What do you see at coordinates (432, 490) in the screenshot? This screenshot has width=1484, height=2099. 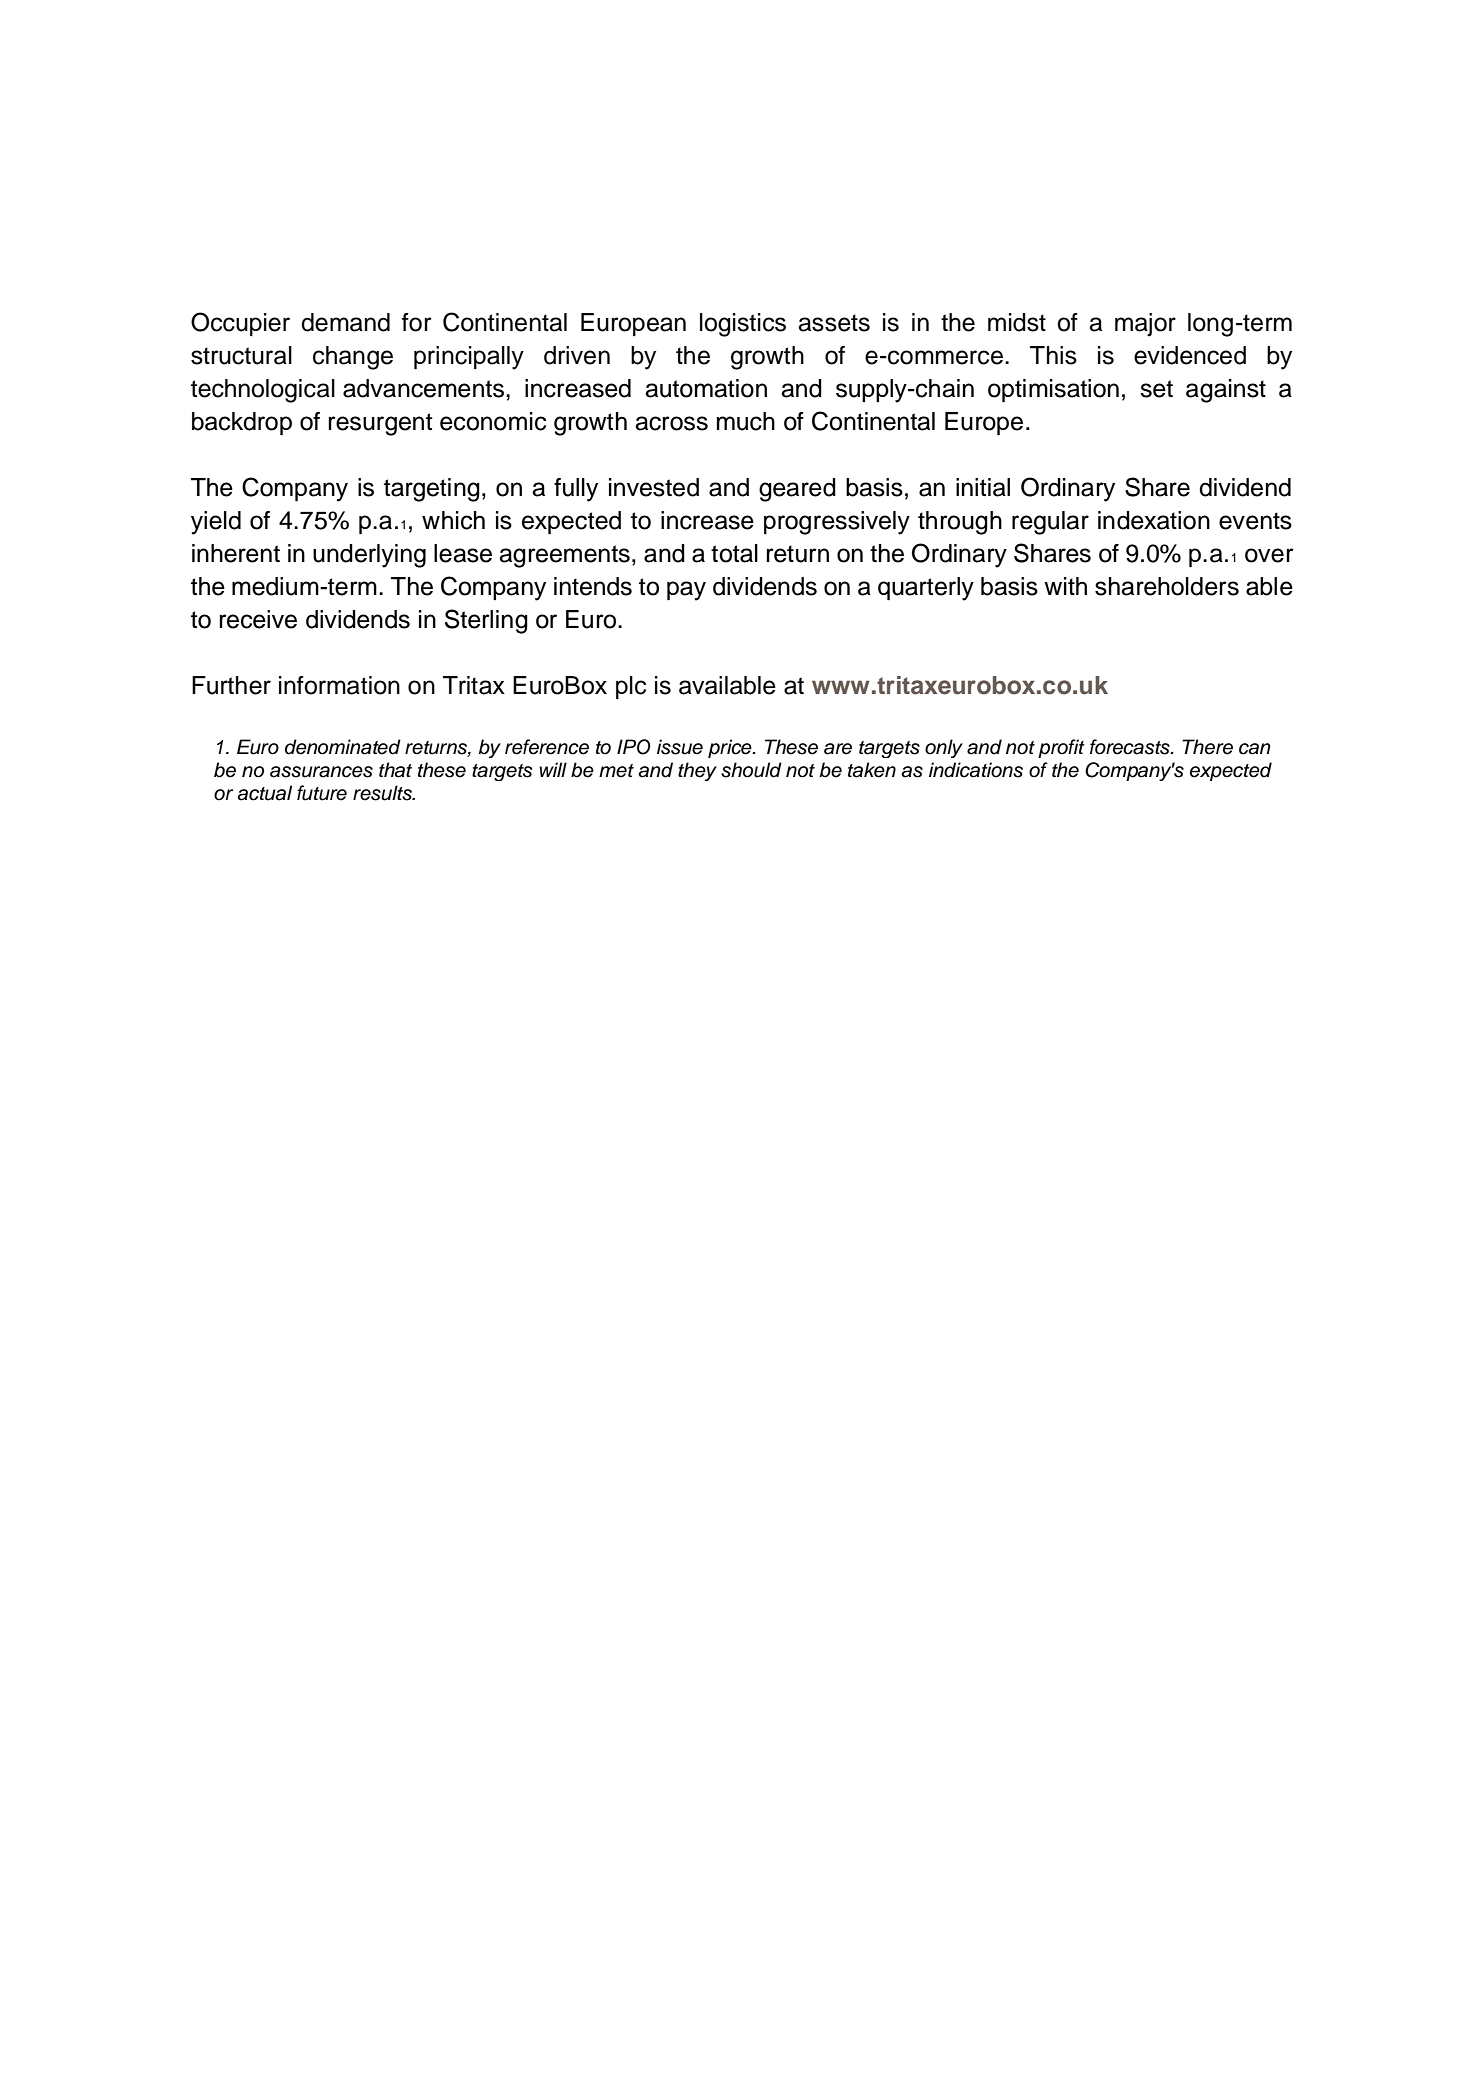 I see `targeting` at bounding box center [432, 490].
